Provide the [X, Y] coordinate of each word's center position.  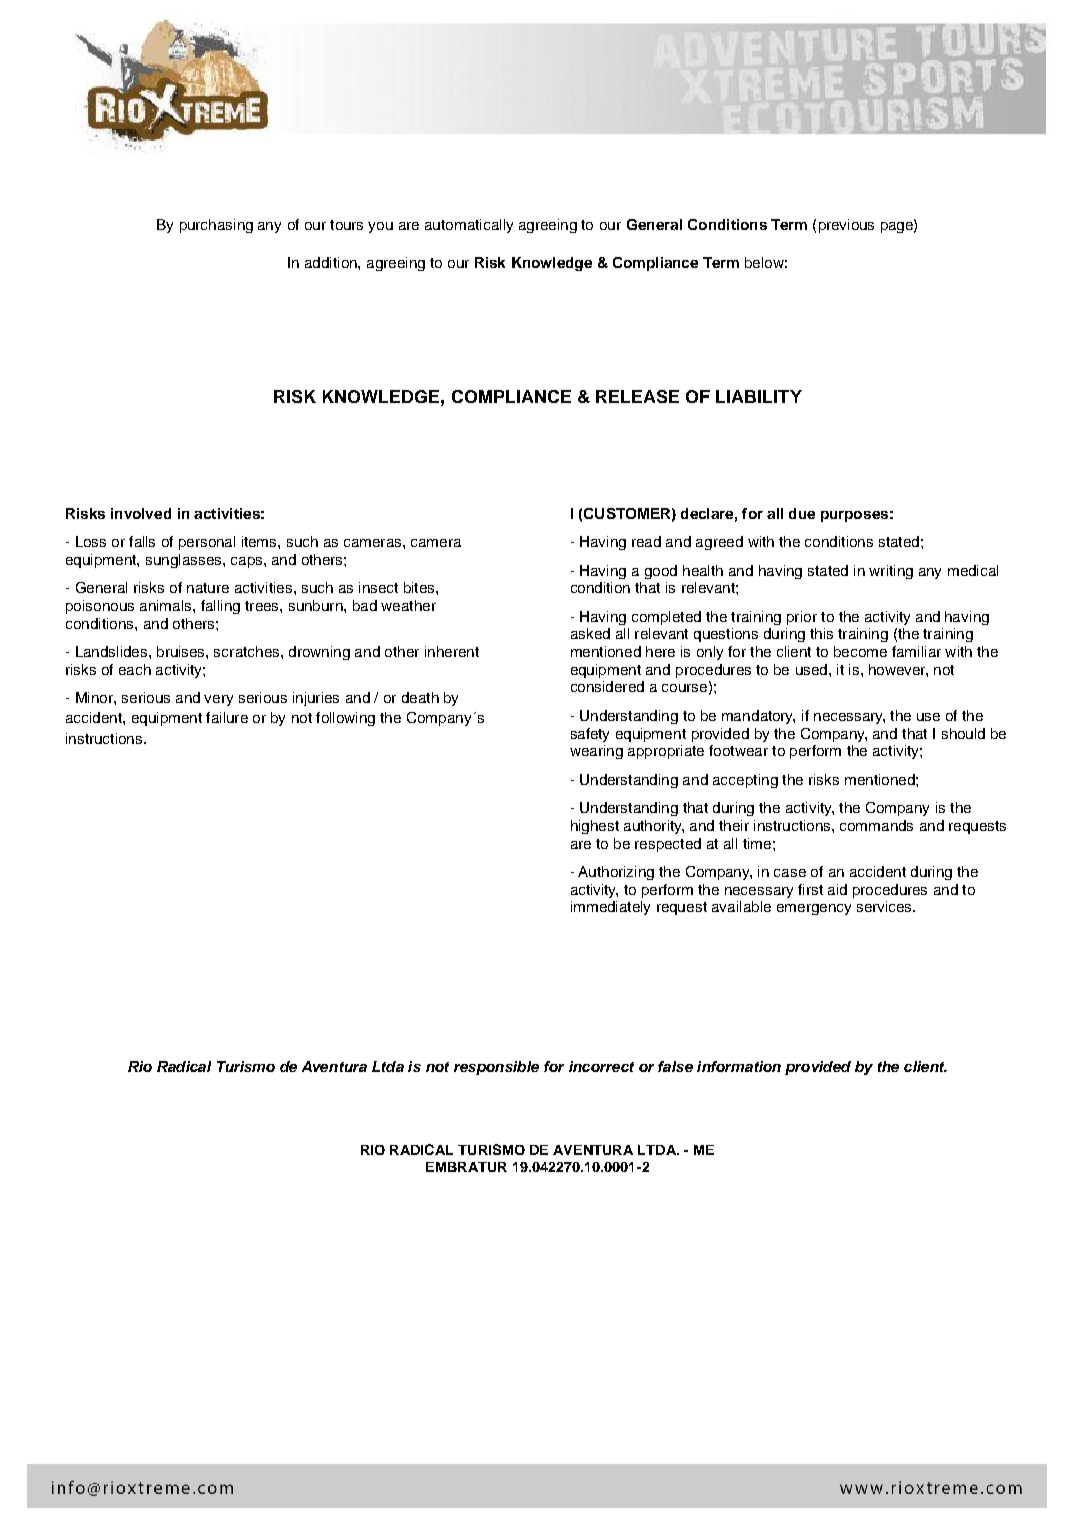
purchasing [216, 226]
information [739, 1066]
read [646, 541]
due [802, 513]
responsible [496, 1068]
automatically [469, 226]
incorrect [601, 1066]
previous [846, 226]
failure [227, 717]
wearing [596, 752]
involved [141, 513]
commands [876, 825]
